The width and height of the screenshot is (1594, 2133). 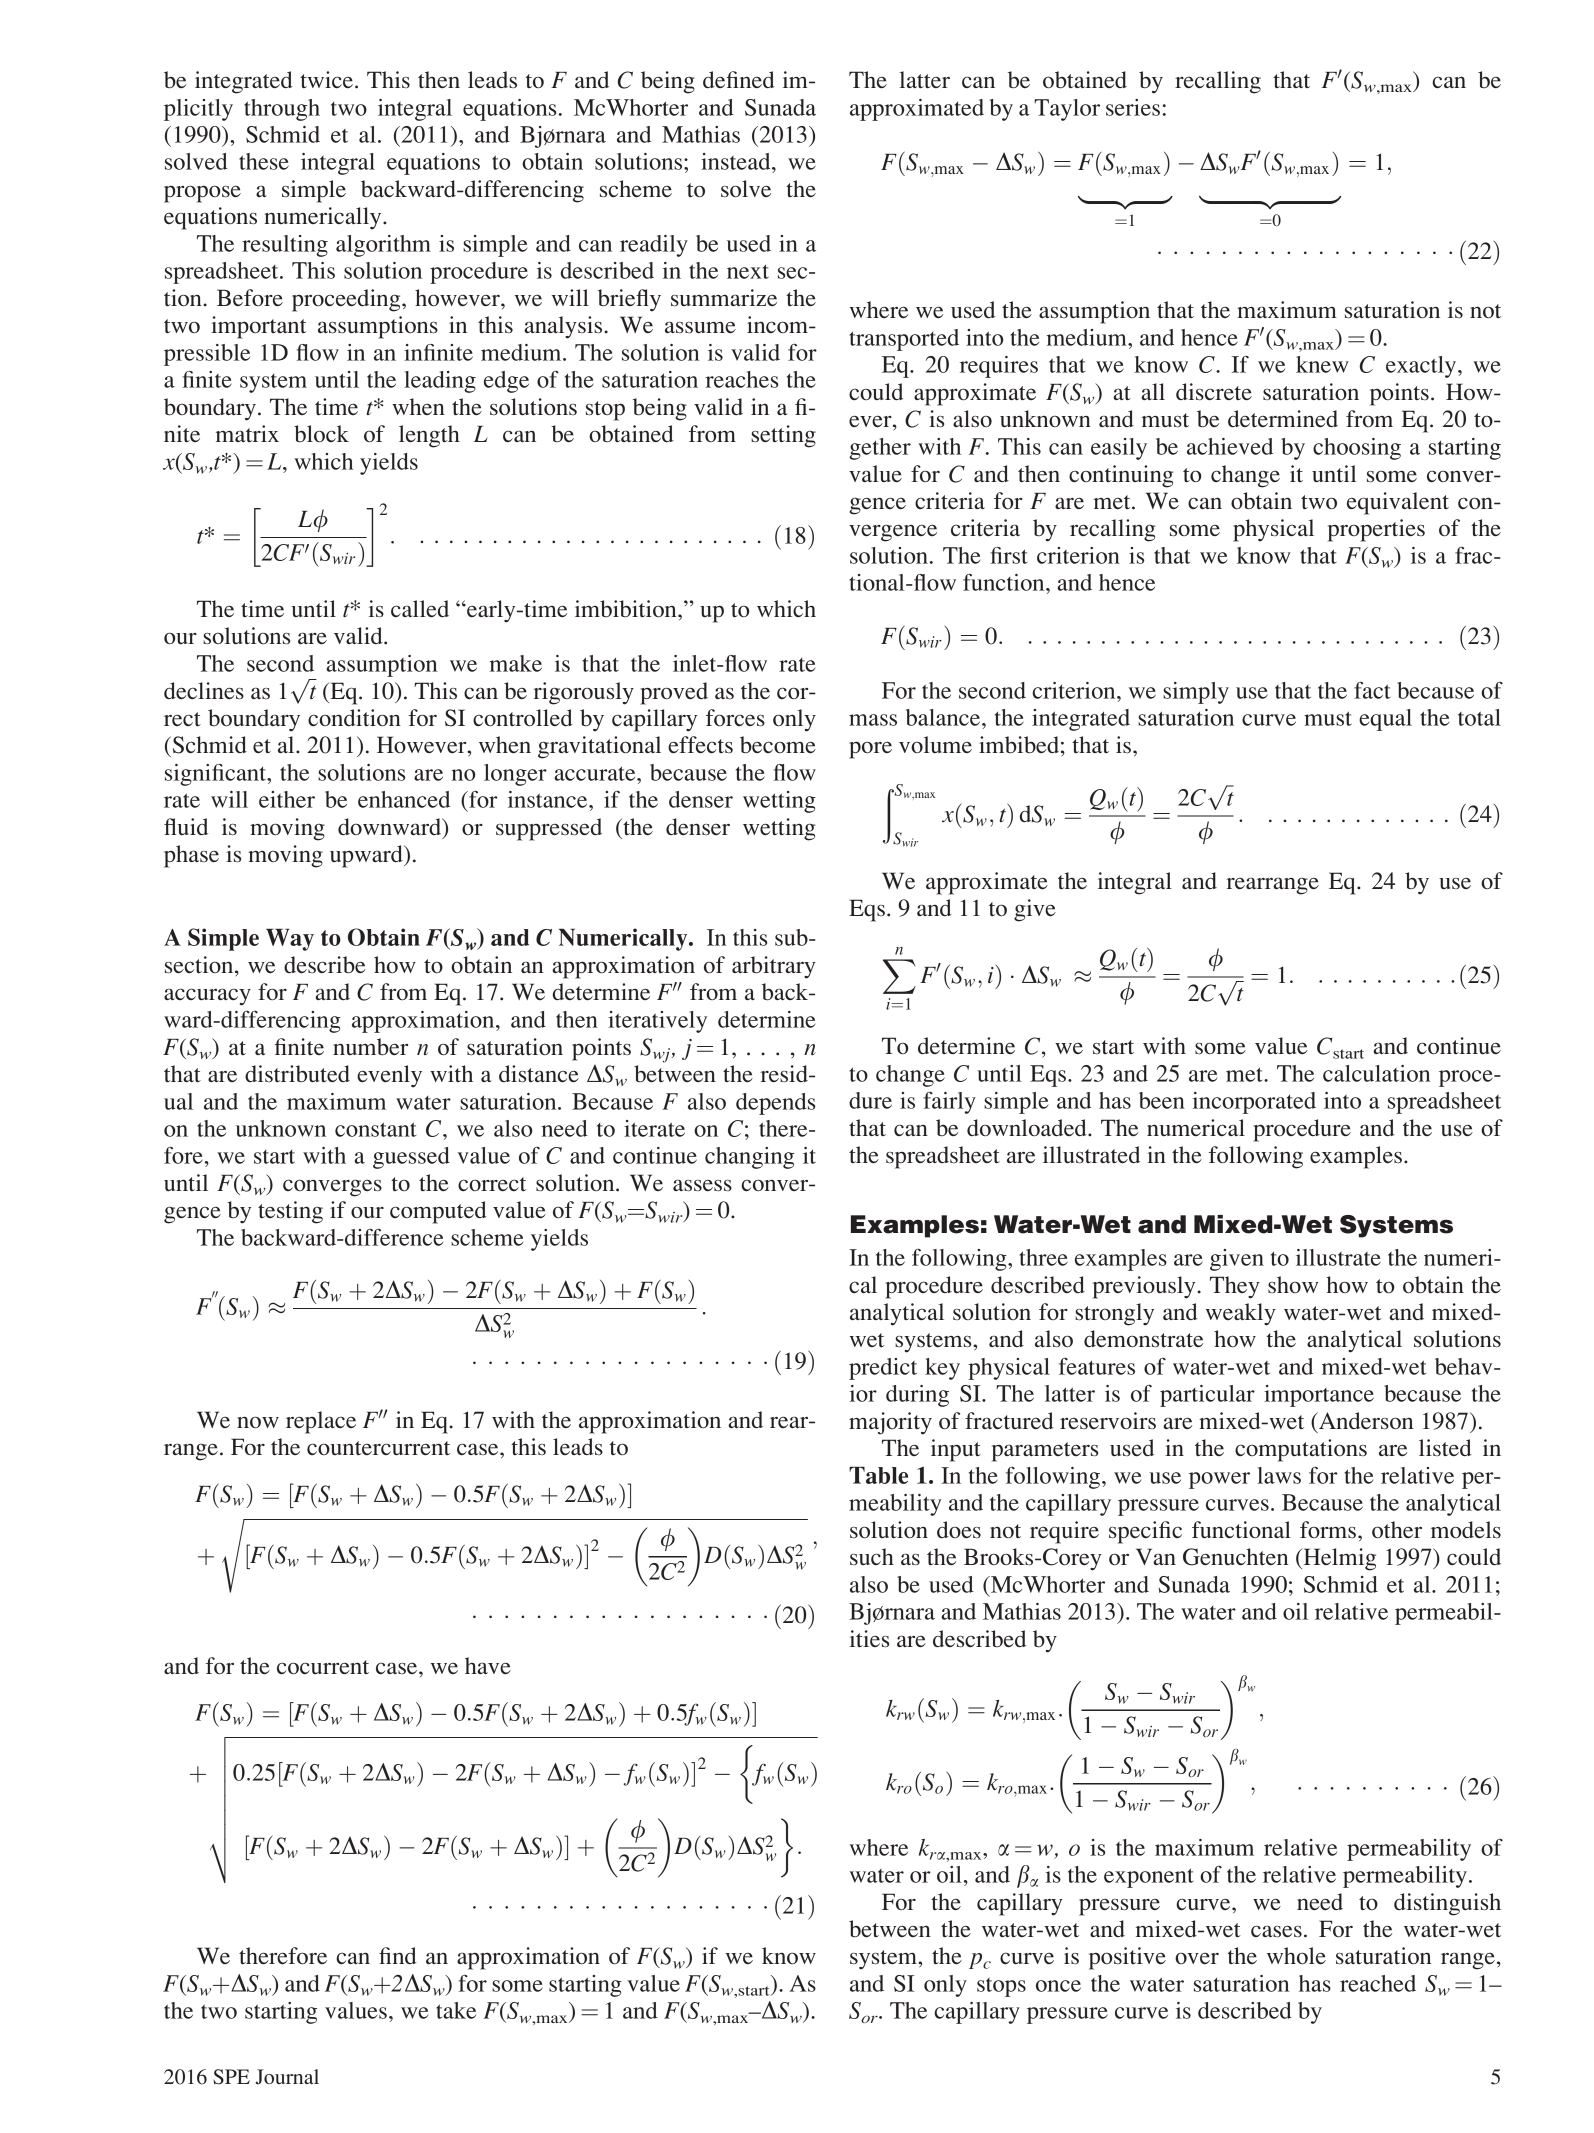 What do you see at coordinates (872, 1556) in the screenshot?
I see `such` at bounding box center [872, 1556].
